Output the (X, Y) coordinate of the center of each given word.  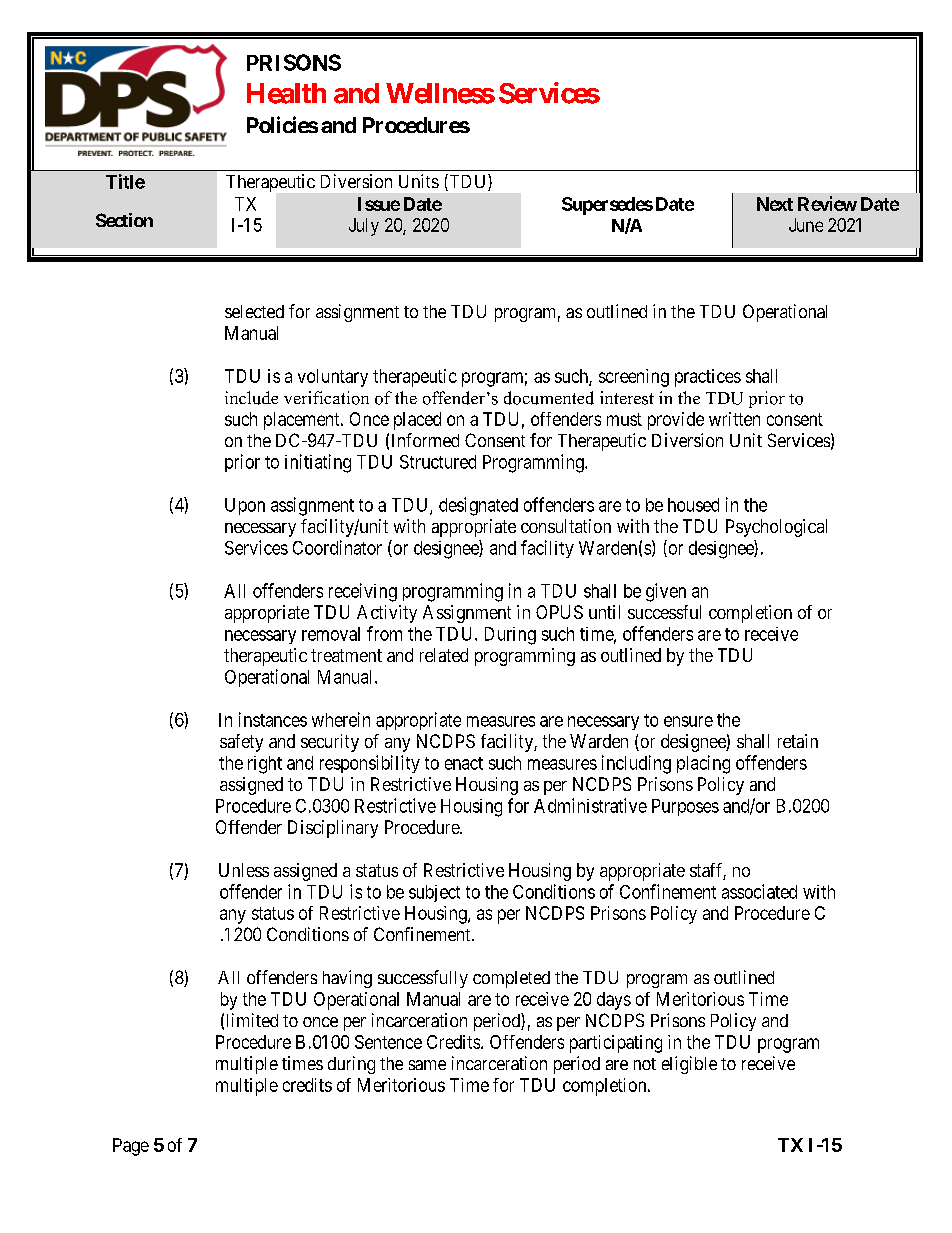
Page (131, 1147)
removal (331, 634)
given (666, 592)
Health (286, 93)
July (364, 227)
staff (708, 871)
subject (434, 893)
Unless (244, 870)
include (251, 398)
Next (775, 204)
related (444, 655)
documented (549, 398)
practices (708, 378)
